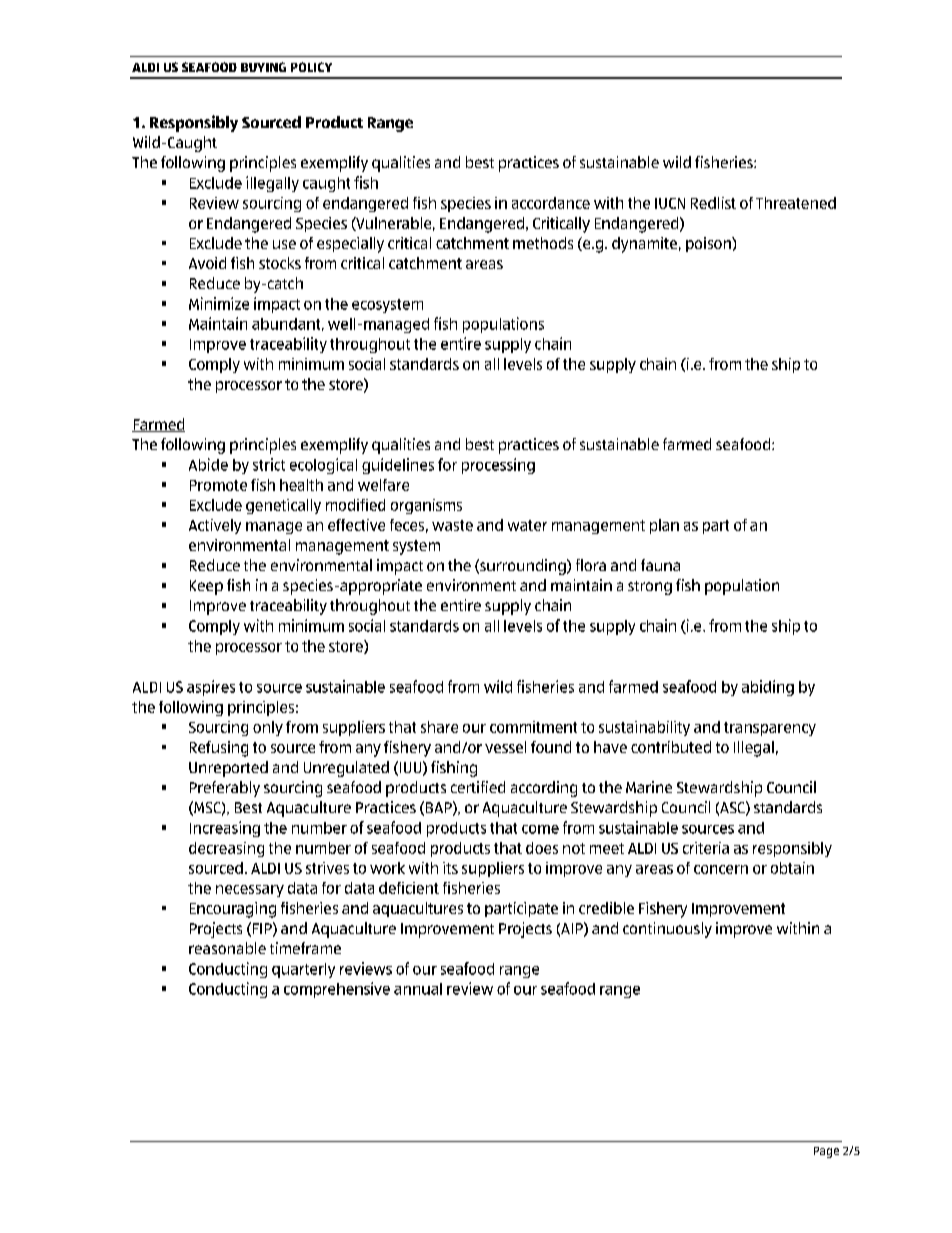 The width and height of the image is (952, 1233). What do you see at coordinates (228, 769) in the image?
I see `Unreported` at bounding box center [228, 769].
